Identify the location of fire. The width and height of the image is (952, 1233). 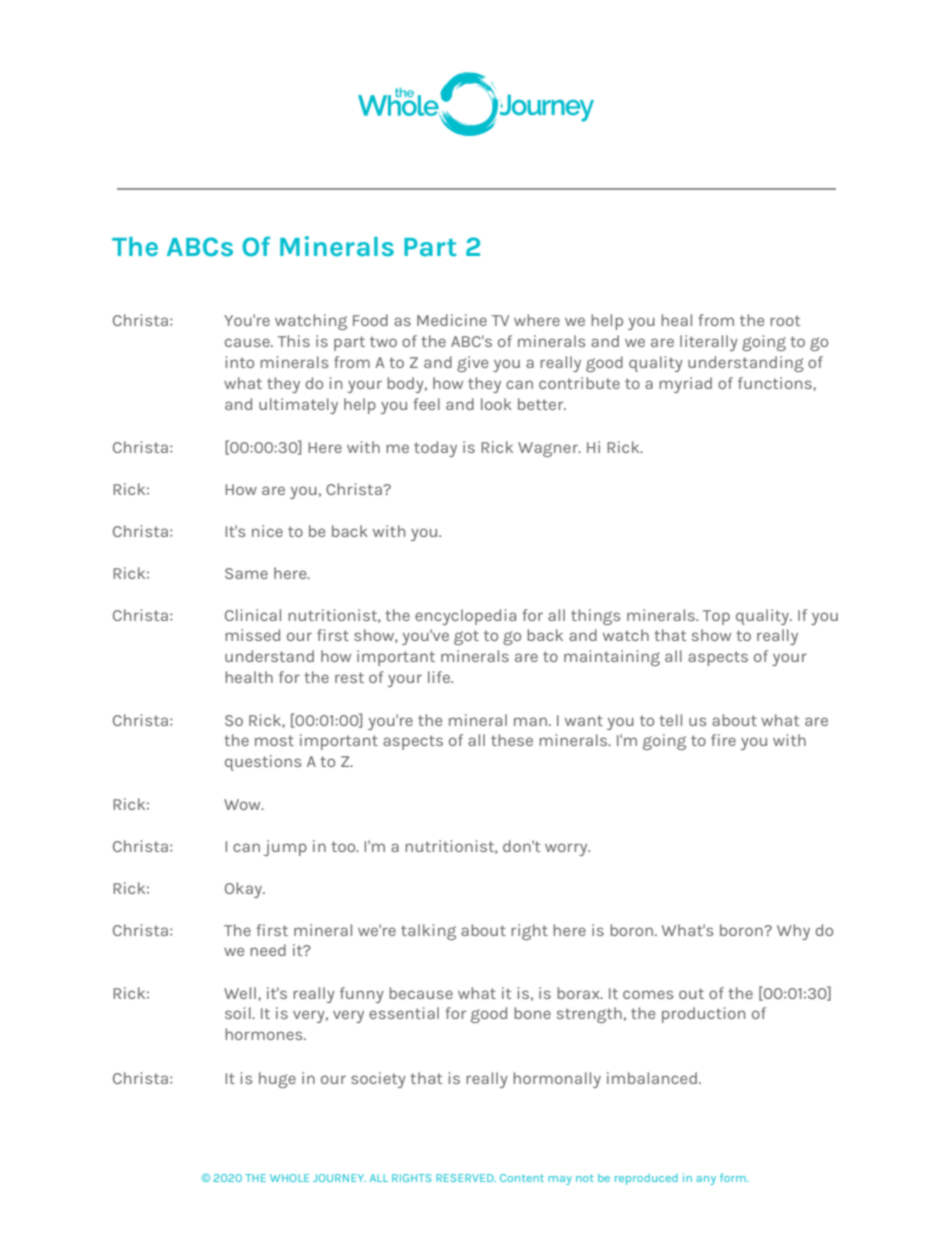
(723, 740).
